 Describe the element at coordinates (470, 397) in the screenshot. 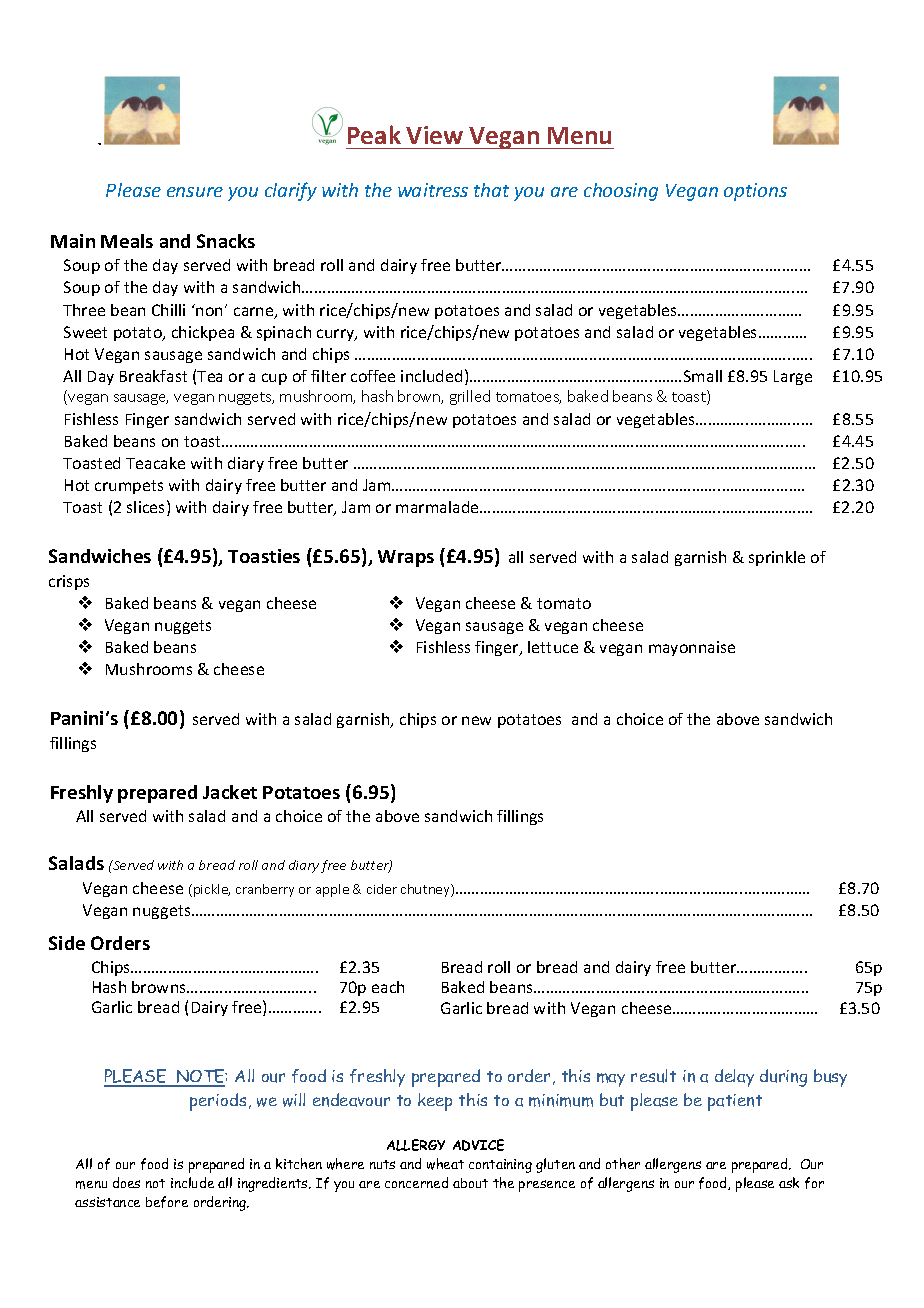

I see `grilled` at that location.
